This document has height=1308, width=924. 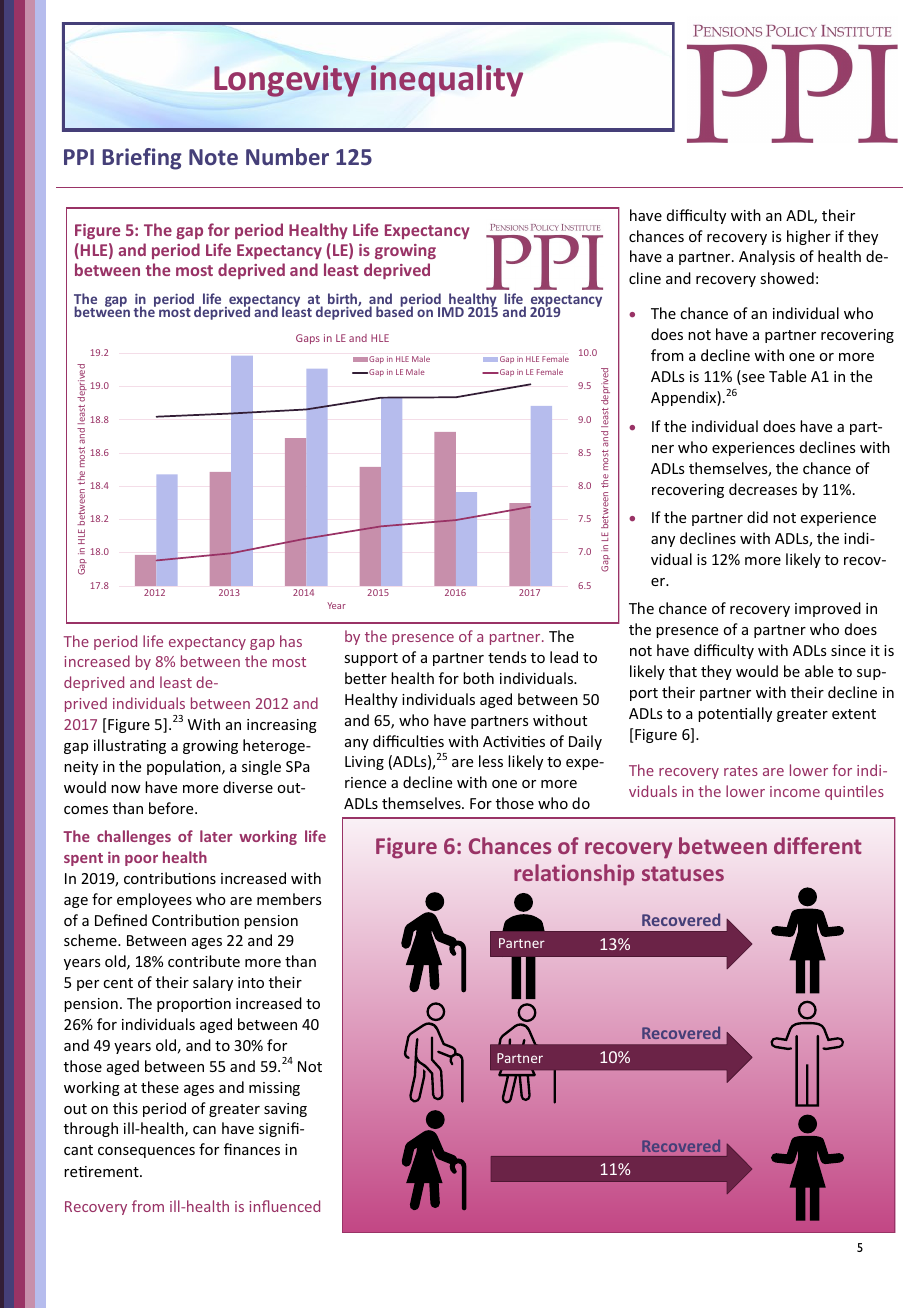 What do you see at coordinates (683, 873) in the document?
I see `statuses` at bounding box center [683, 873].
